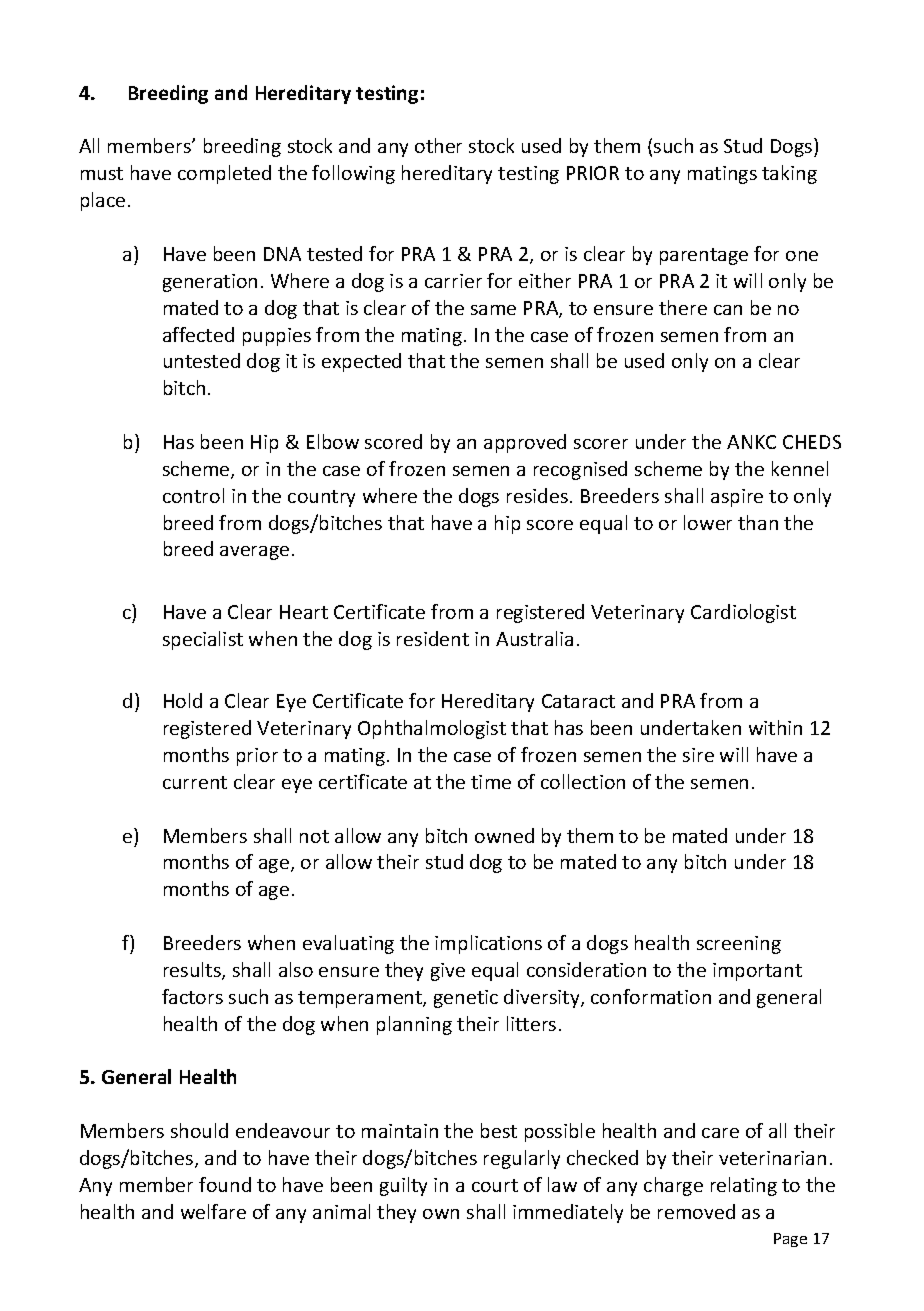  I want to click on Hold, so click(183, 700).
